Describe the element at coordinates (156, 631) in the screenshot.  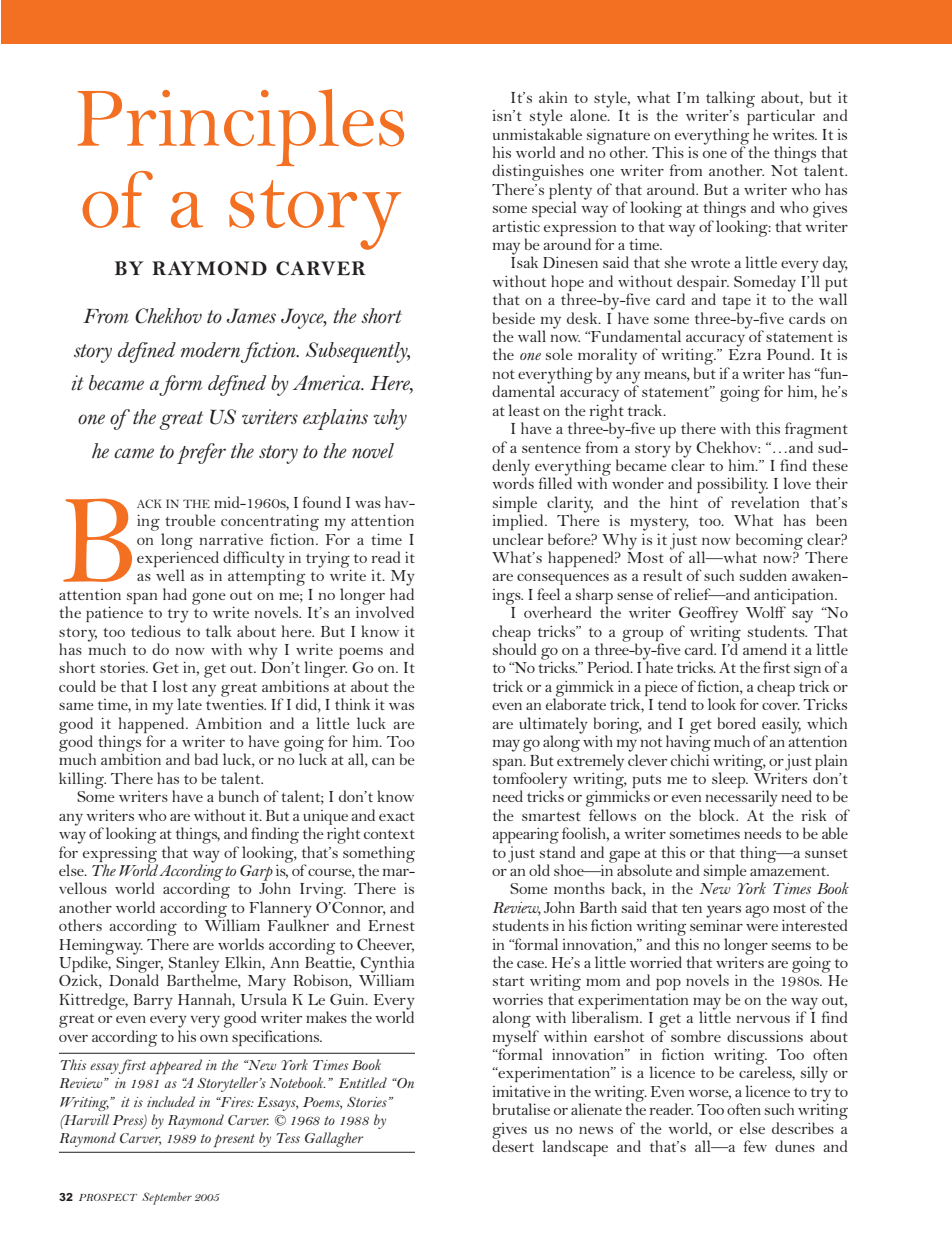
I see `tedious` at that location.
